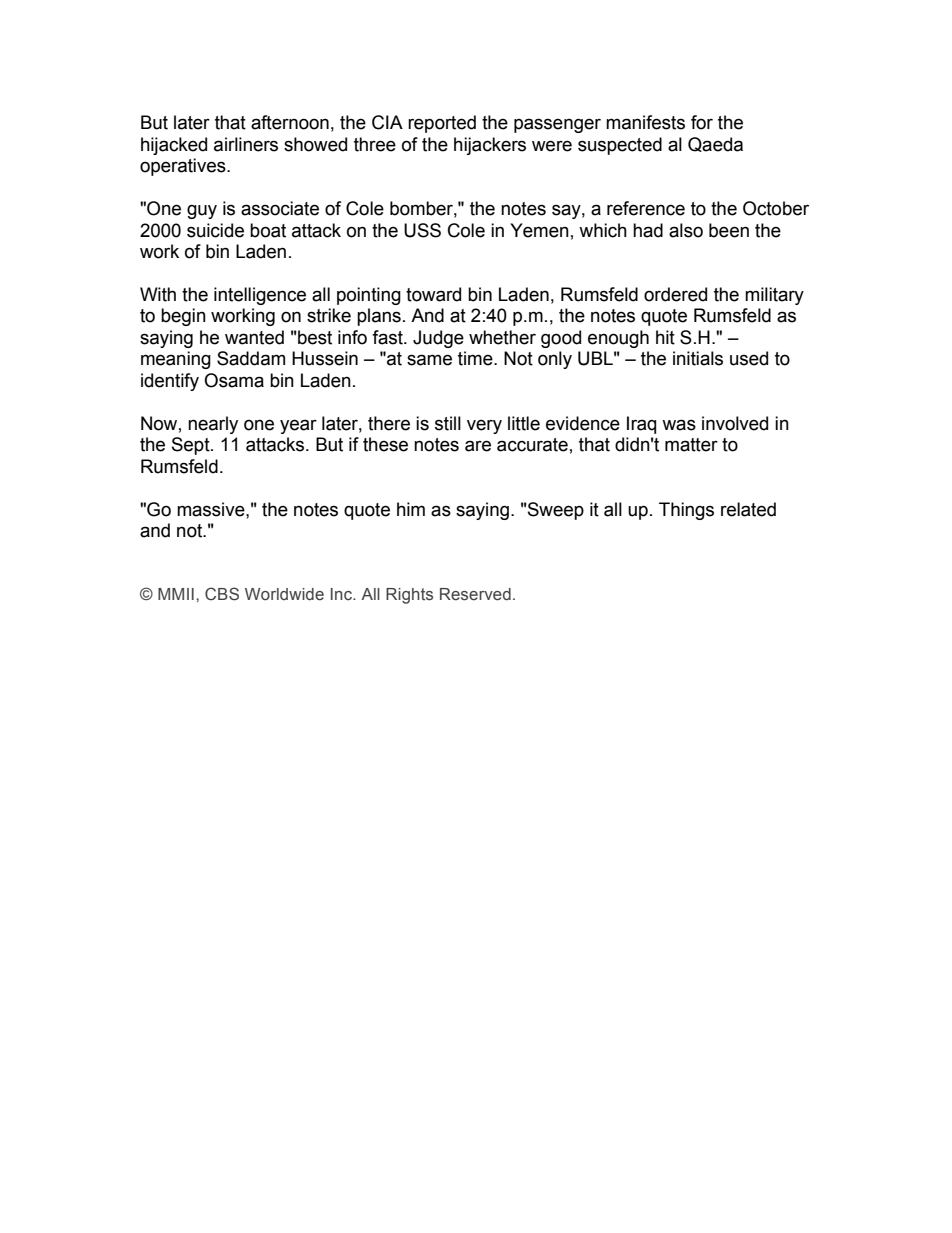 The image size is (952, 1233). Describe the element at coordinates (222, 594) in the image. I see `CBS` at that location.
